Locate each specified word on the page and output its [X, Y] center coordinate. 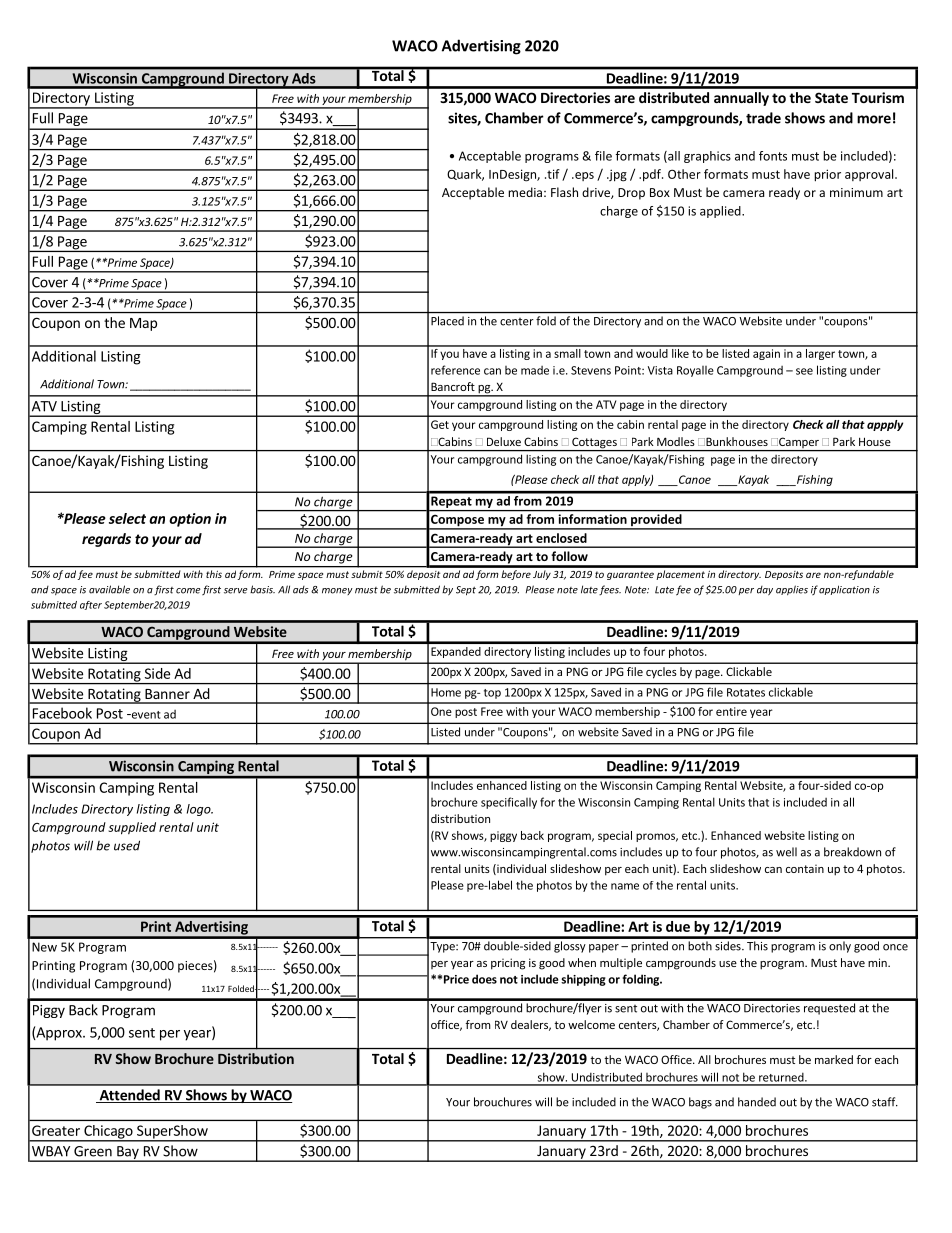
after [91, 605]
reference [455, 370]
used [127, 845]
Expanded [456, 652]
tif [552, 174]
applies [792, 590]
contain [805, 868]
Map [143, 324]
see [804, 371]
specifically [509, 803]
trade [763, 118]
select [127, 518]
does [484, 979]
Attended [129, 1096]
